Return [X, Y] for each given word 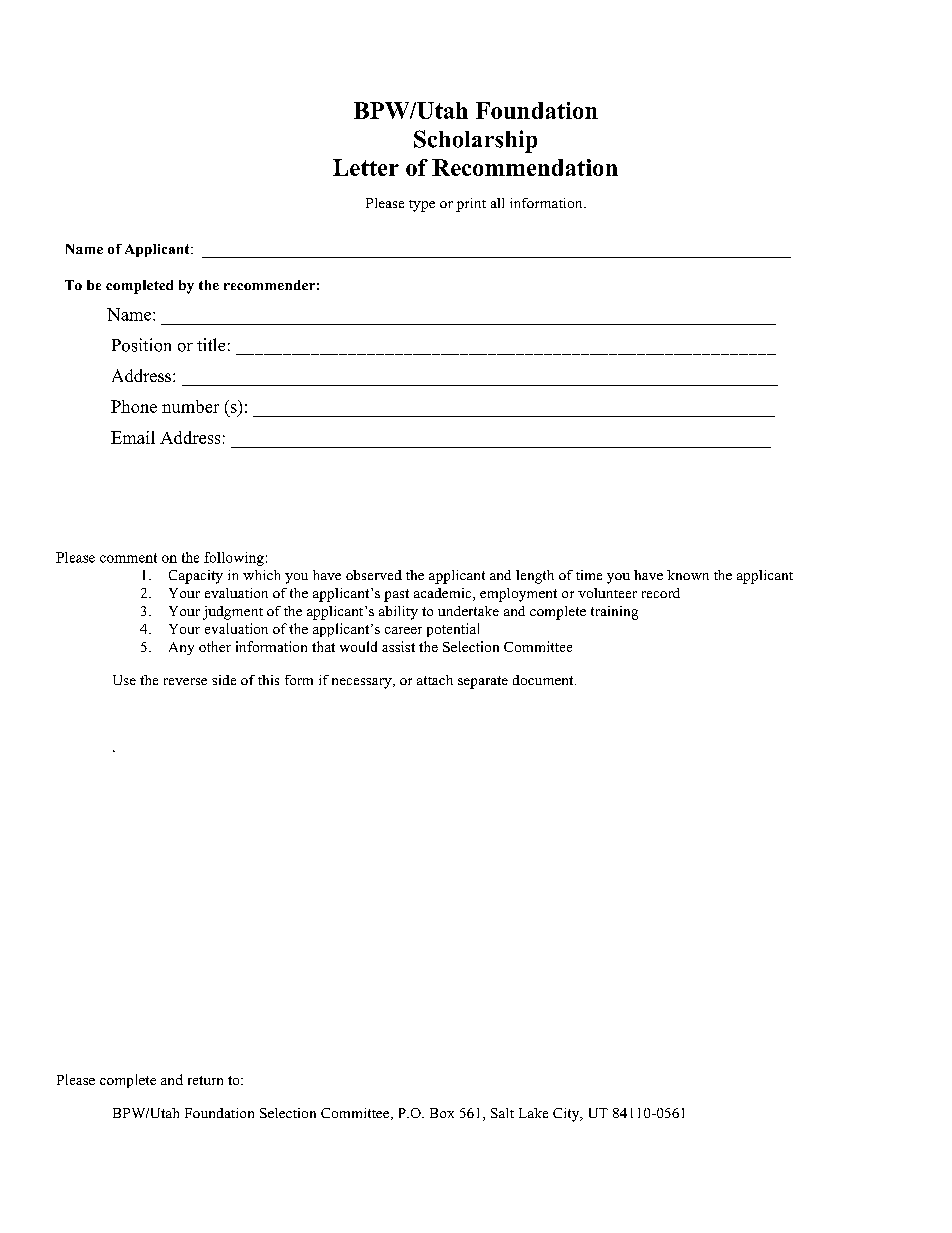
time [589, 575]
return [205, 1080]
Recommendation [525, 167]
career [403, 630]
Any [181, 648]
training [614, 613]
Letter [366, 167]
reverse [185, 681]
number [190, 406]
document [544, 680]
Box [442, 1113]
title [211, 344]
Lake [533, 1113]
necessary [363, 683]
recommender [269, 285]
